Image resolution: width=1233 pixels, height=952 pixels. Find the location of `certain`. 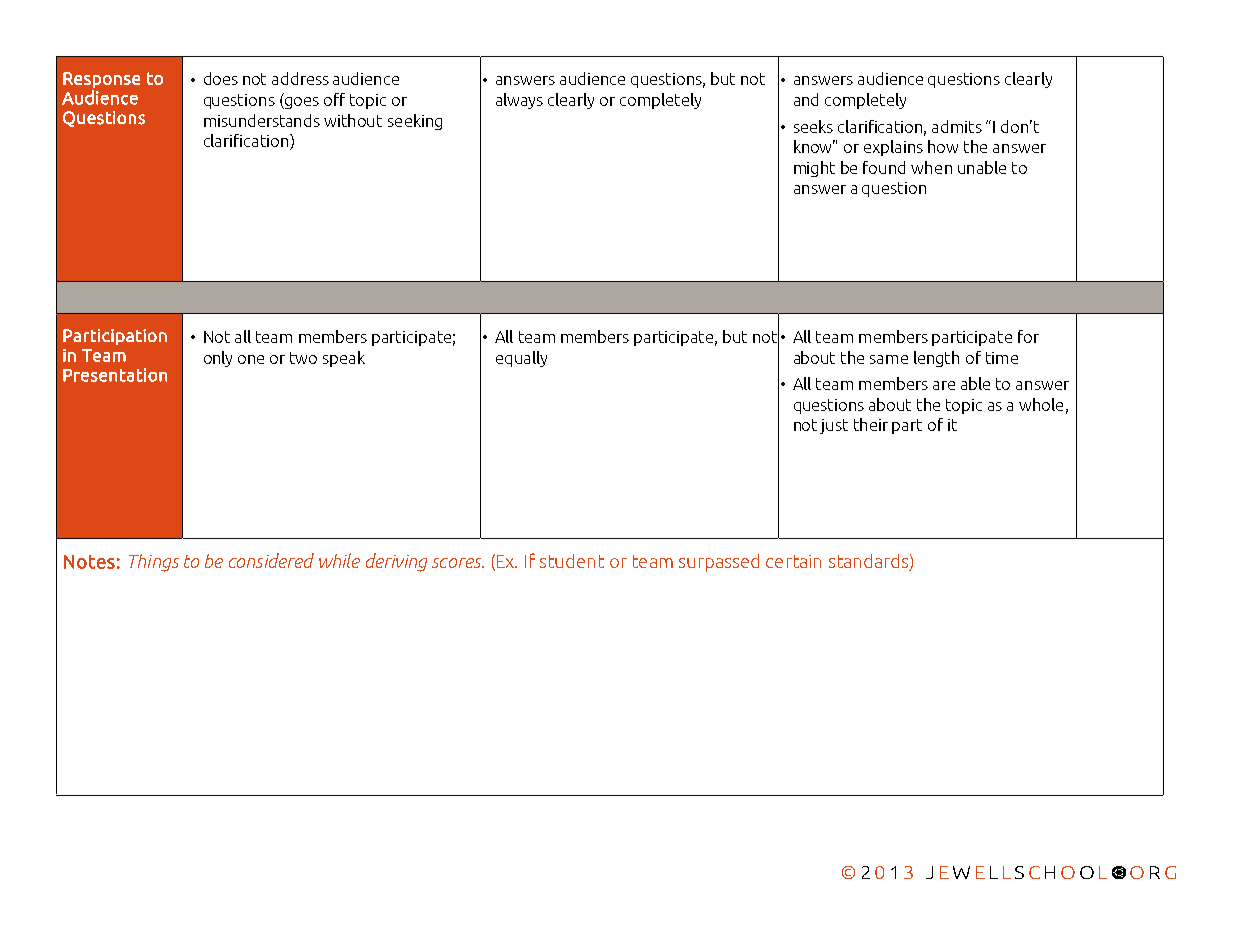

certain is located at coordinates (793, 561).
